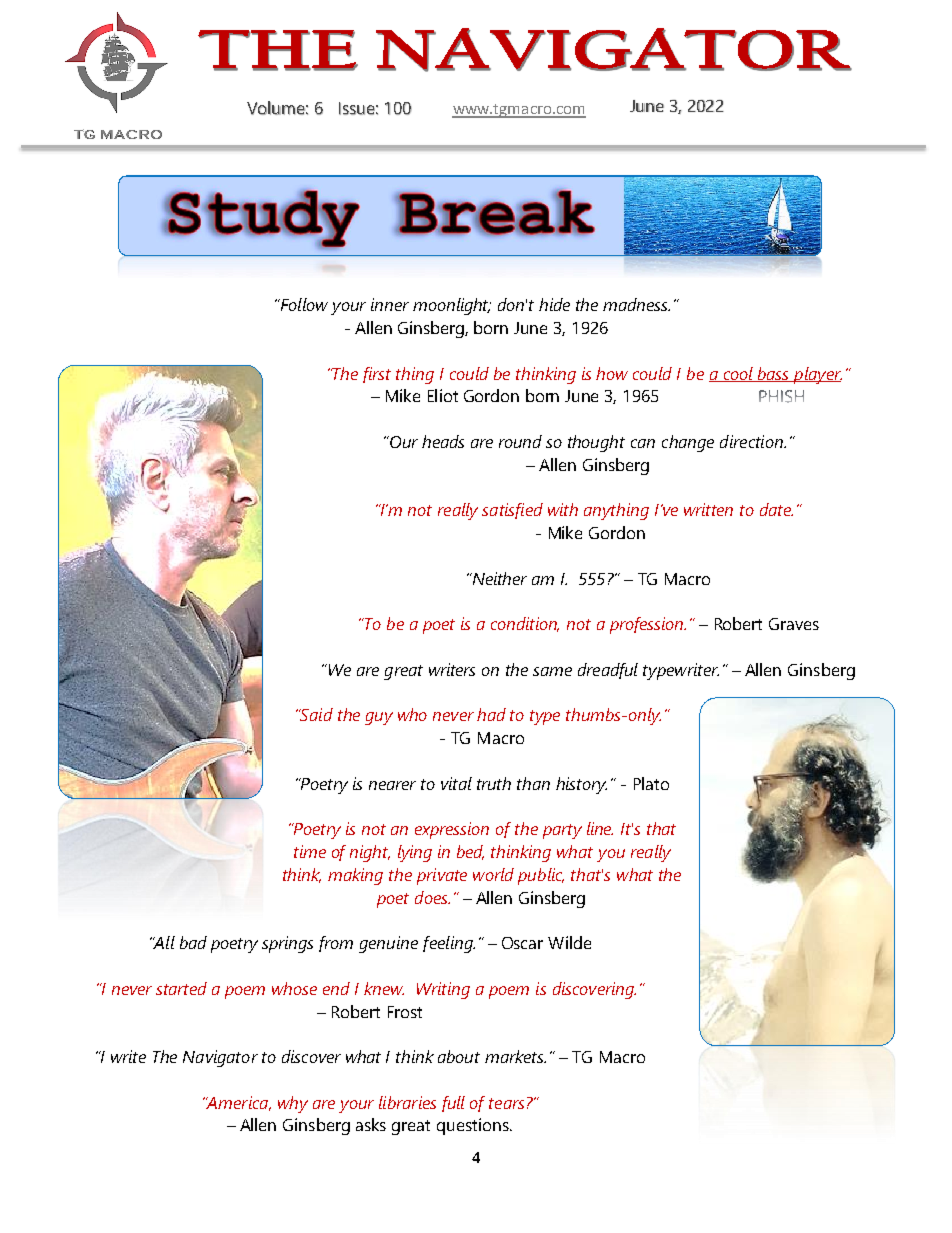 The width and height of the image is (952, 1233). What do you see at coordinates (316, 714) in the image?
I see `Said` at bounding box center [316, 714].
